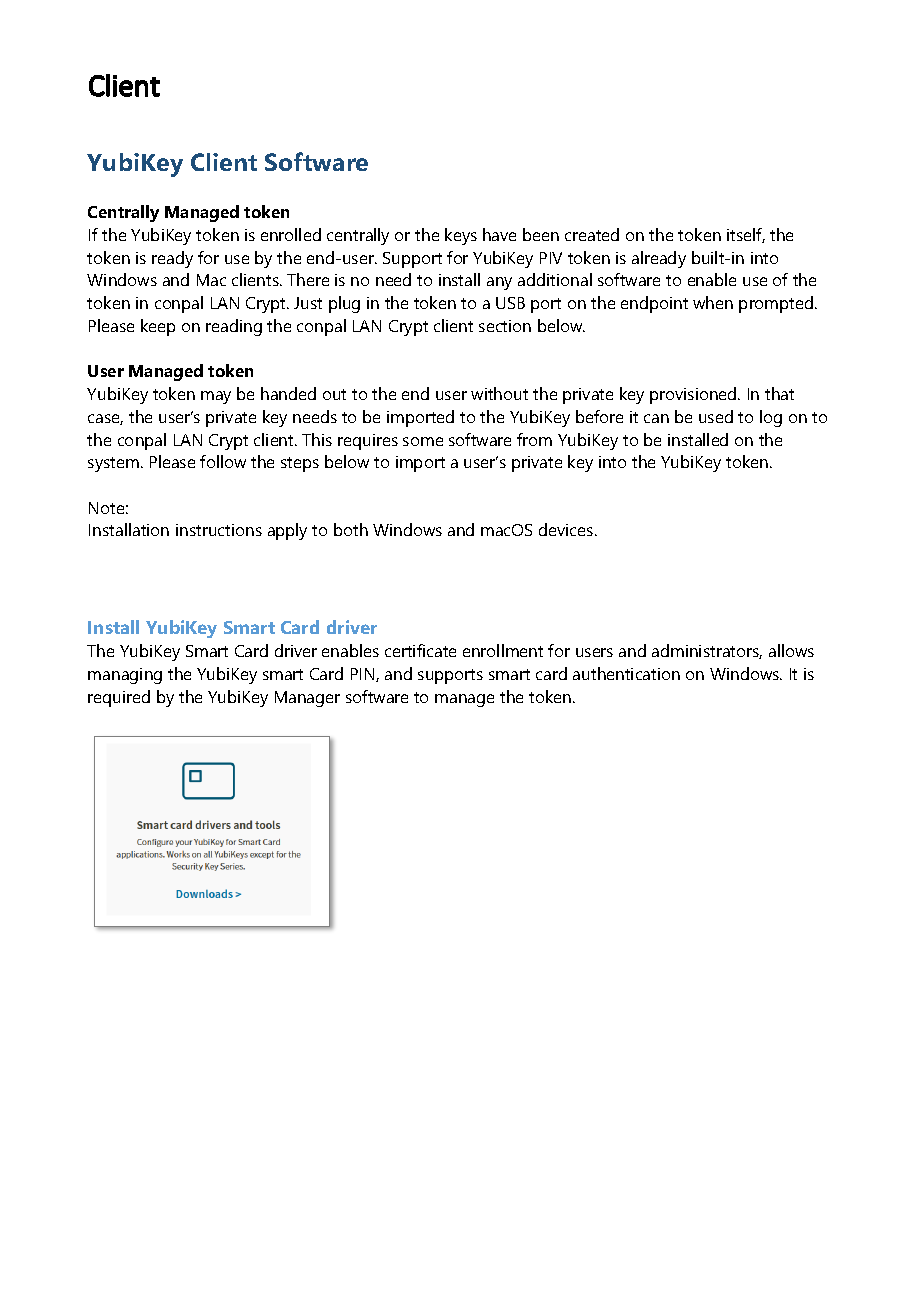 The image size is (924, 1308). I want to click on instructions, so click(219, 530).
